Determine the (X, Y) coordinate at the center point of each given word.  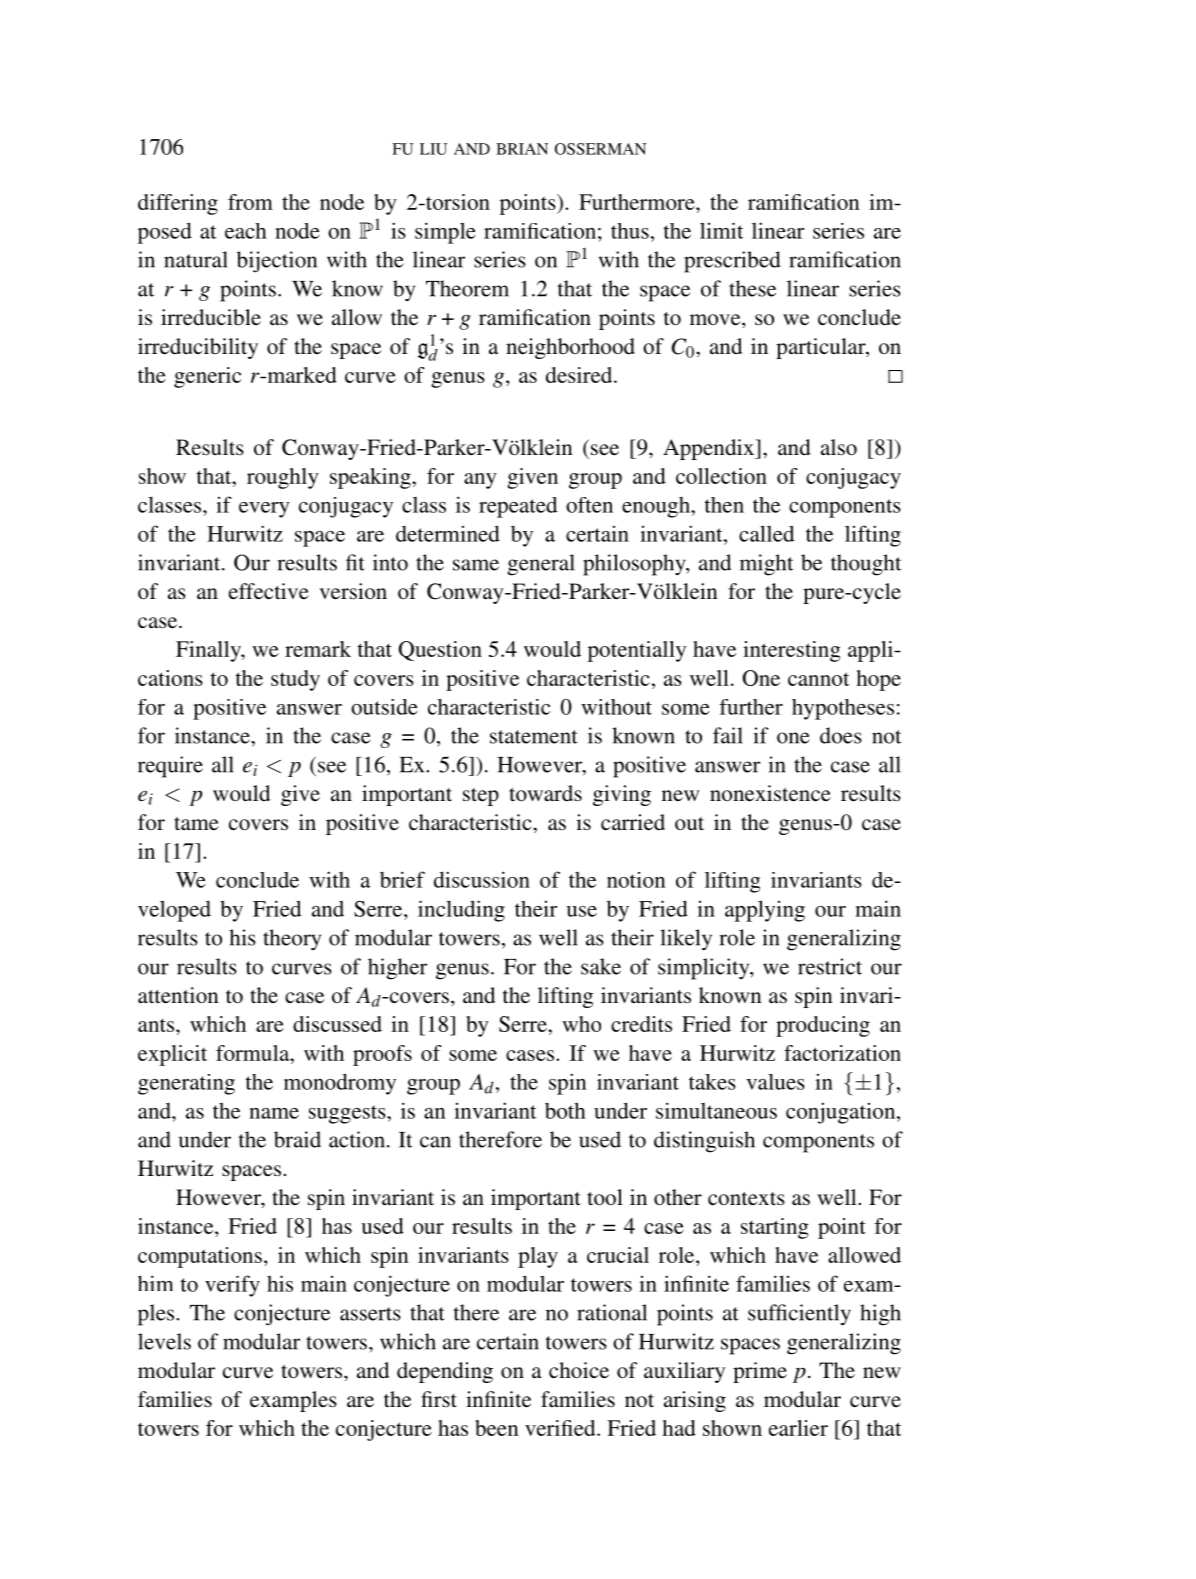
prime (760, 1372)
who (581, 1024)
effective (269, 591)
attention (178, 995)
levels (164, 1341)
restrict (830, 966)
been (497, 1428)
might (766, 565)
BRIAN (522, 149)
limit (721, 230)
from (250, 202)
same (476, 565)
